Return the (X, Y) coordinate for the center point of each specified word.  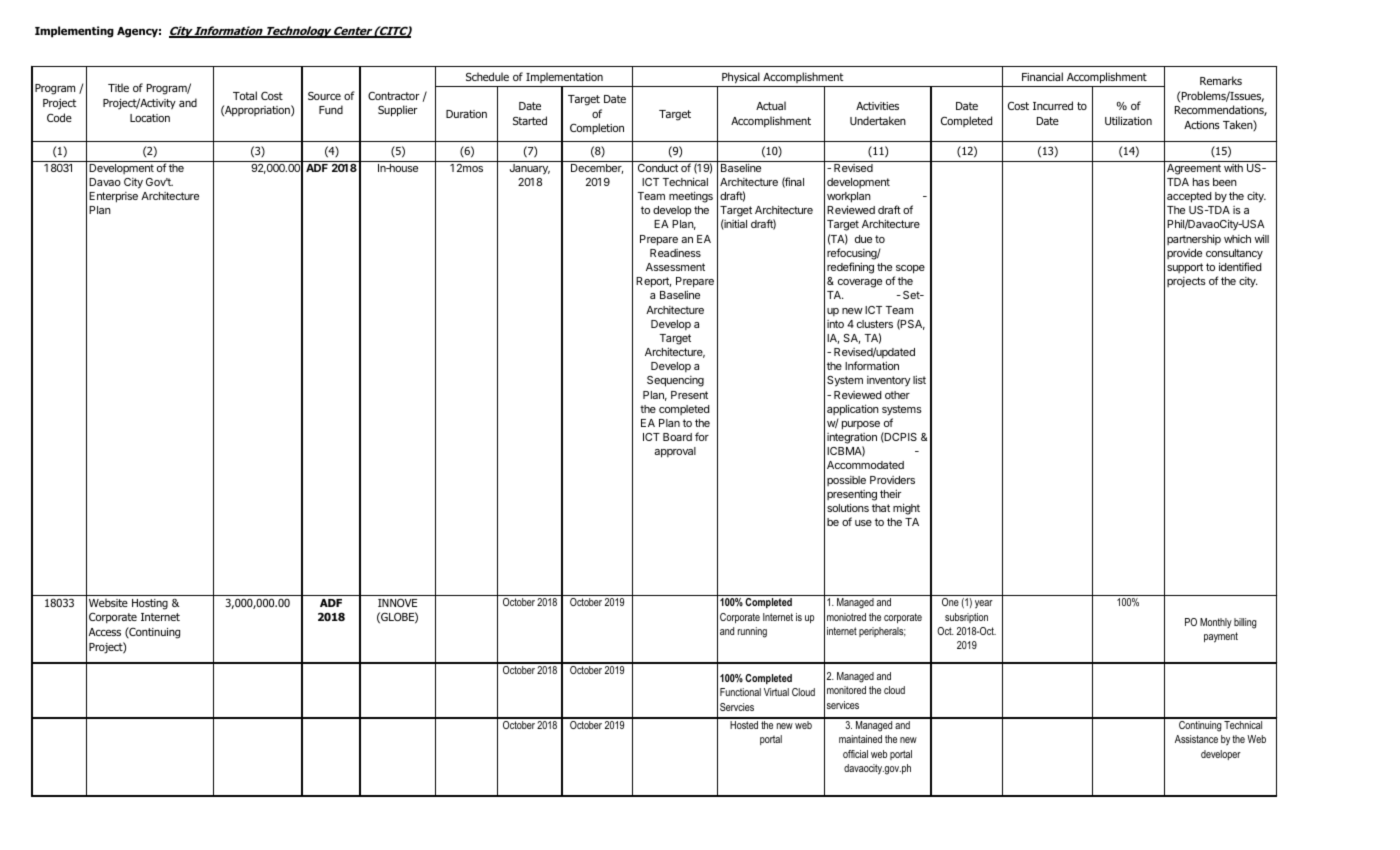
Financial (1042, 76)
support (1185, 268)
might (906, 509)
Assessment (675, 267)
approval (675, 452)
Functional (740, 692)
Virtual (776, 692)
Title (118, 87)
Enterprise (113, 197)
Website (108, 602)
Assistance (1196, 739)
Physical (741, 78)
